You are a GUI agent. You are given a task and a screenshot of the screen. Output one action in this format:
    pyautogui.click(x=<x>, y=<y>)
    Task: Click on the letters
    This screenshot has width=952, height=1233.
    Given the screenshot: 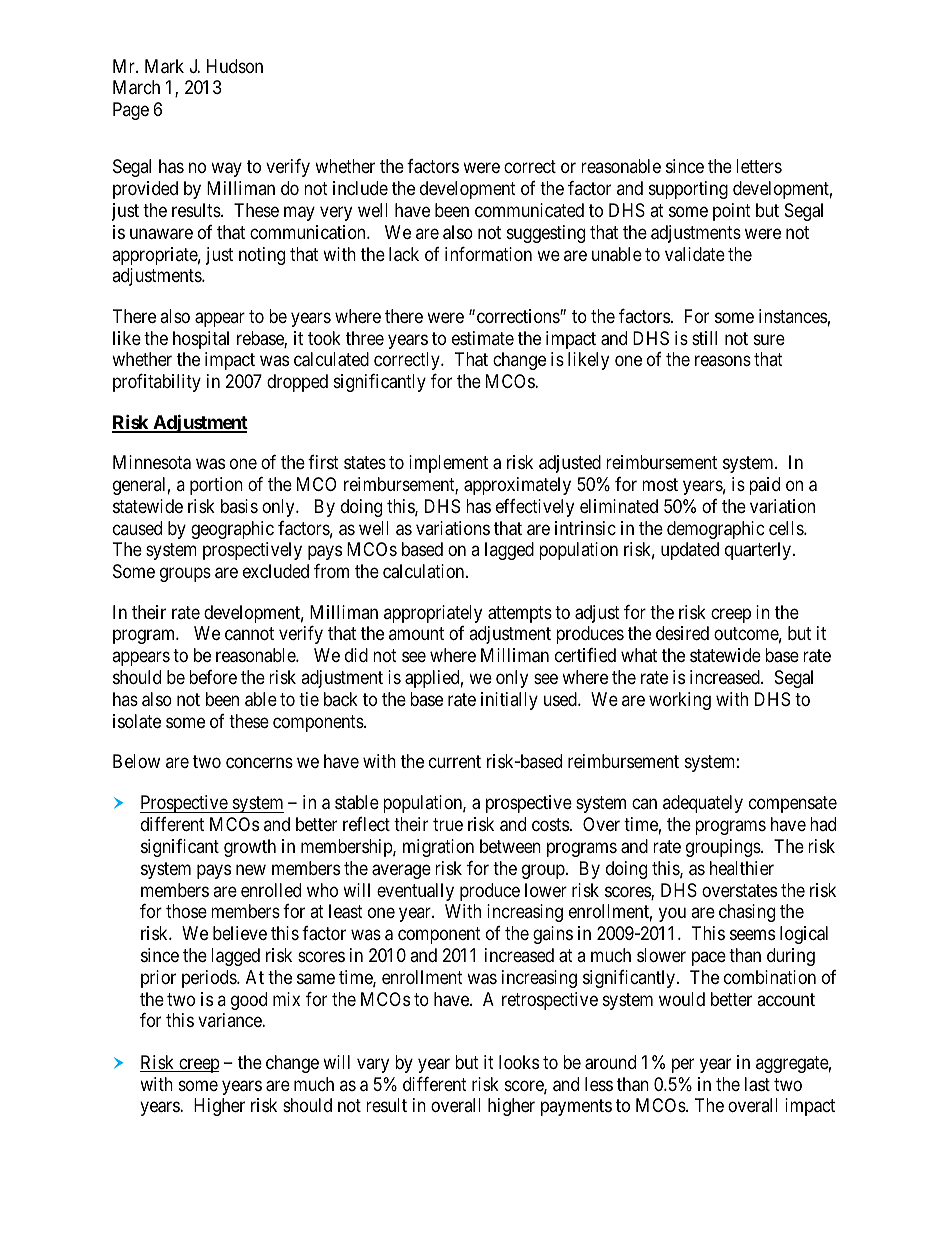 What is the action you would take?
    pyautogui.click(x=759, y=166)
